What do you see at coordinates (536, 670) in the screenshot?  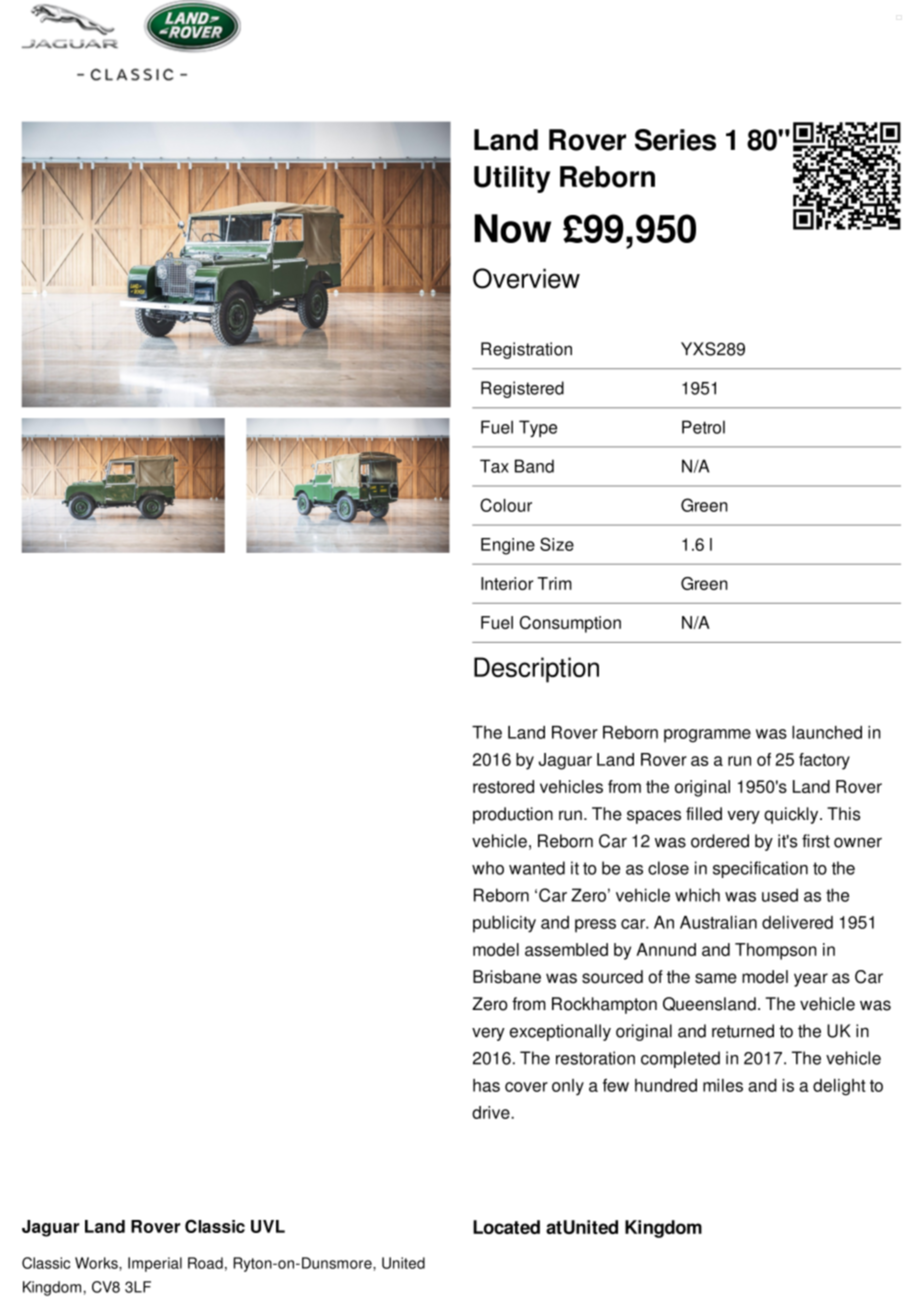 I see `Description` at bounding box center [536, 670].
